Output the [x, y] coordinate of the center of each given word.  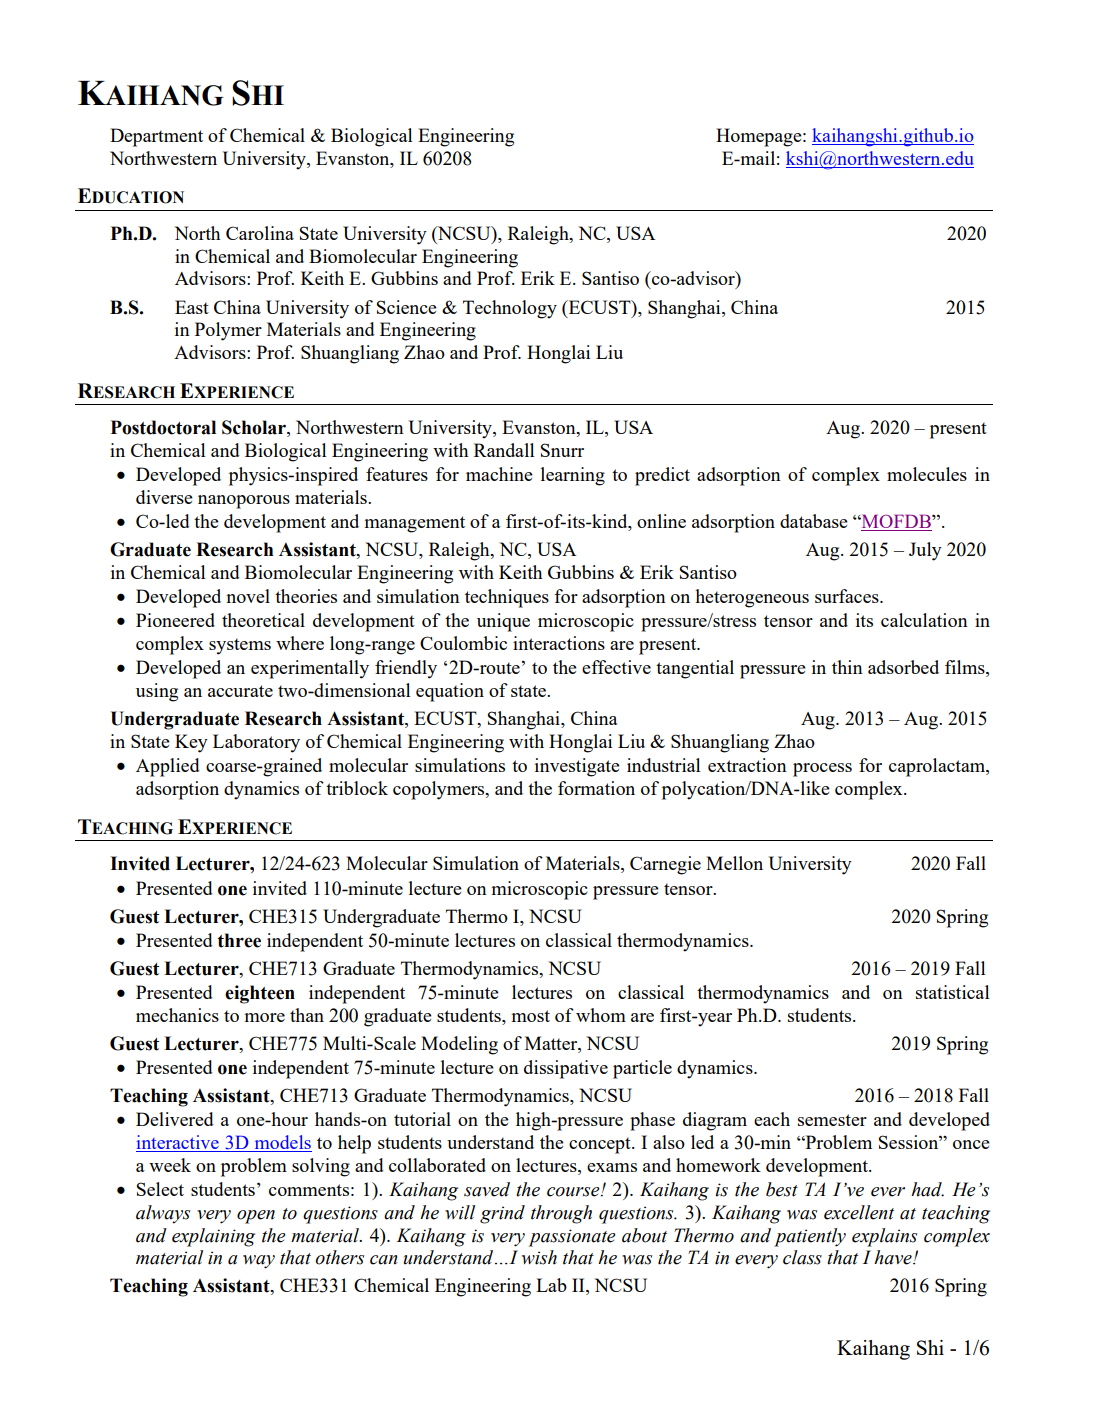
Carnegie [665, 865]
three [239, 940]
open [256, 1217]
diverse [164, 497]
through [561, 1214]
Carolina [260, 233]
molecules [927, 474]
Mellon [734, 863]
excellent [859, 1212]
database [814, 521]
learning [573, 476]
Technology [510, 309]
